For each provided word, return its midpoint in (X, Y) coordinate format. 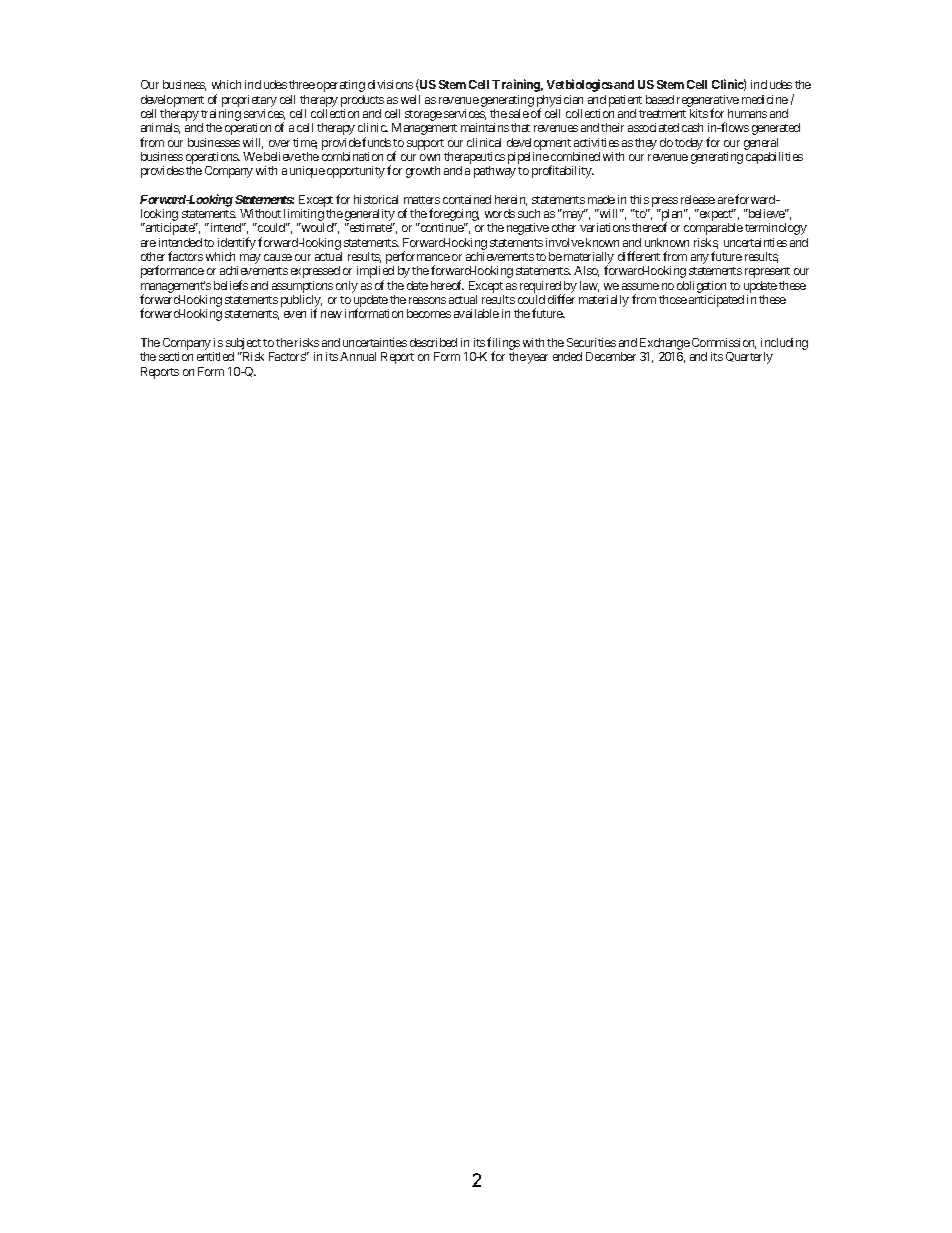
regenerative (708, 102)
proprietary (249, 101)
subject (243, 345)
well (410, 99)
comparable (713, 229)
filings (503, 345)
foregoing (454, 216)
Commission (724, 343)
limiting (304, 216)
